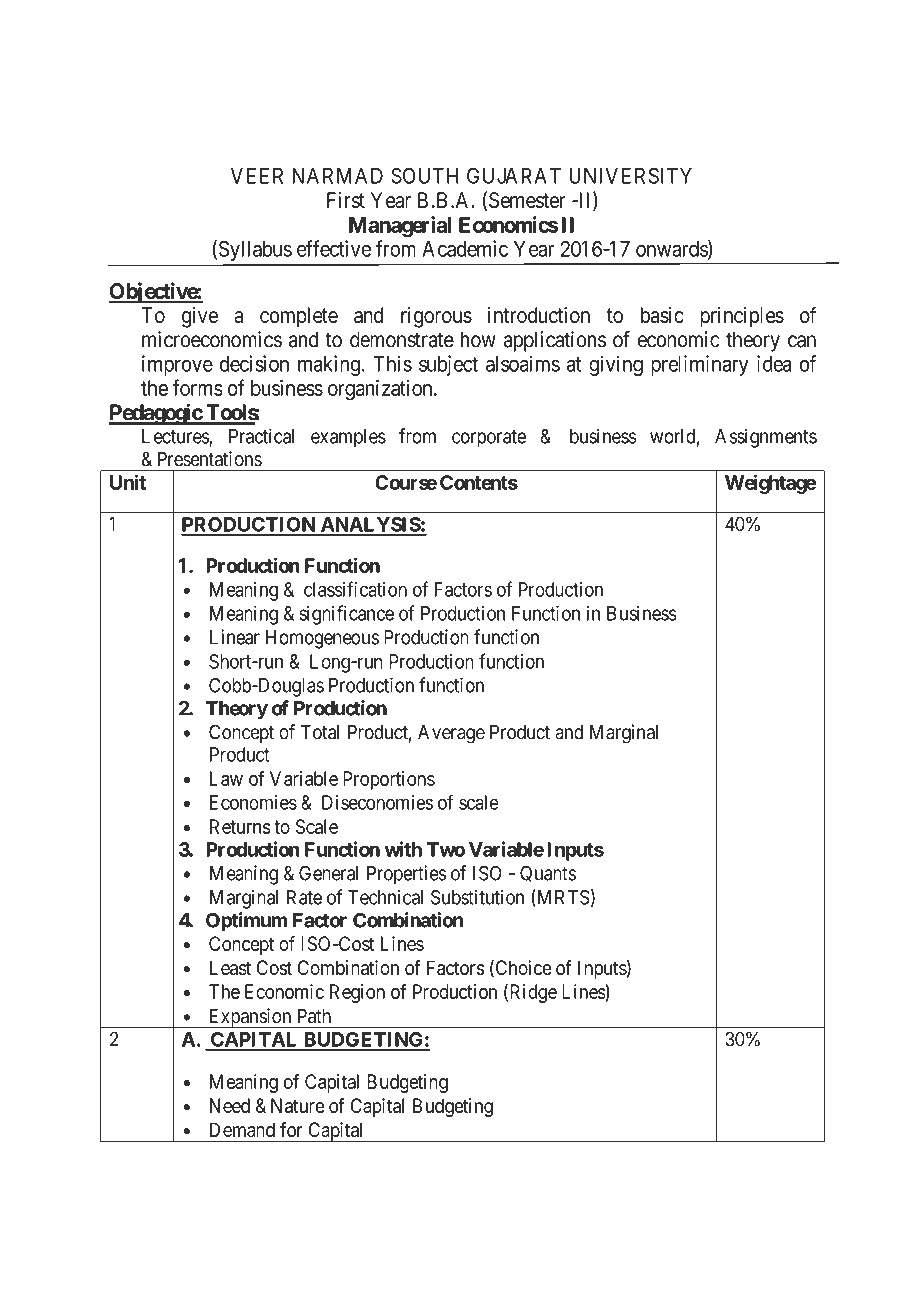 This screenshot has width=924, height=1308. I want to click on Nature, so click(298, 1105).
